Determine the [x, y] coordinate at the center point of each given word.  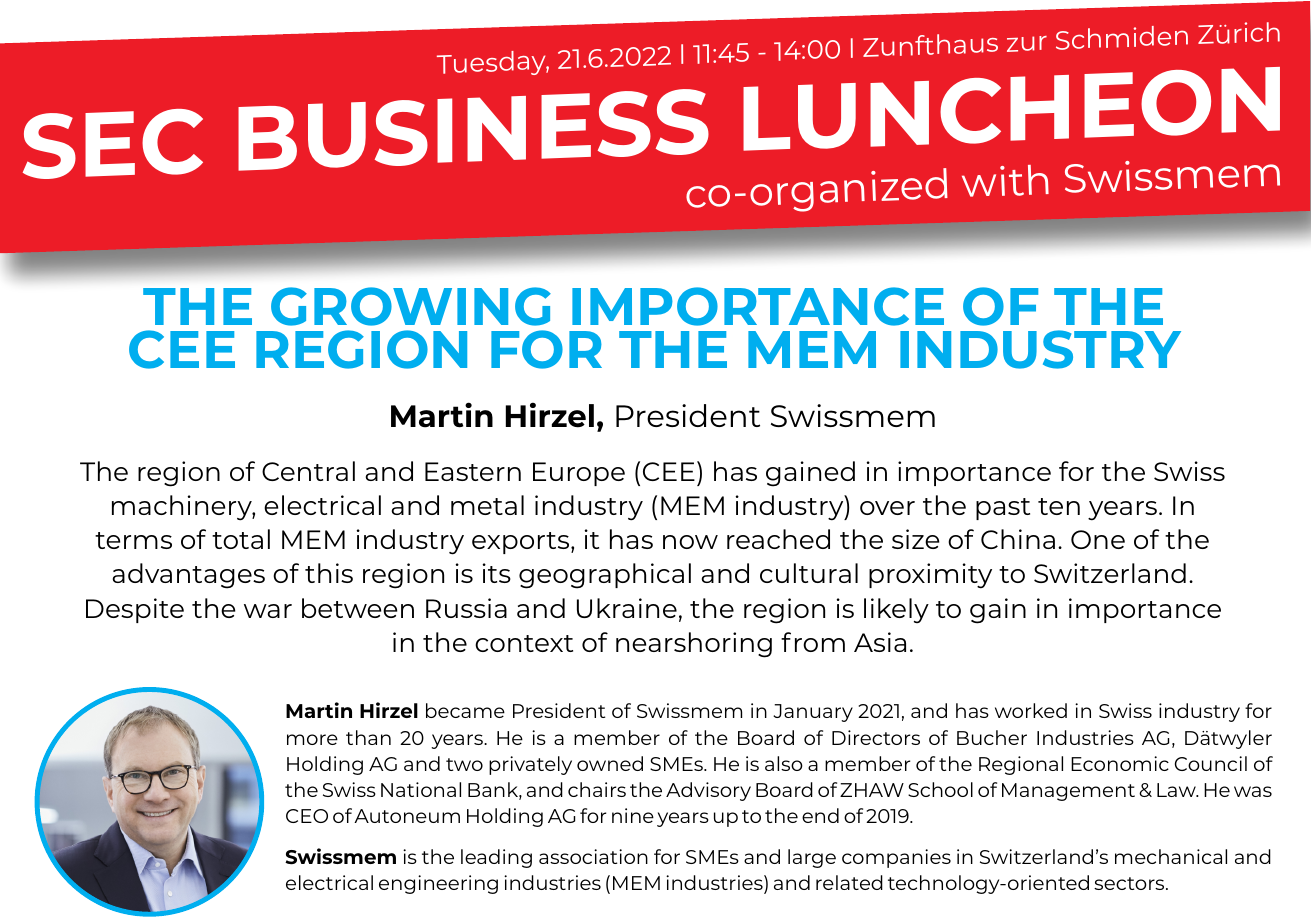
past [1003, 509]
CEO [307, 816]
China [1018, 539]
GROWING [411, 306]
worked [1031, 710]
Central [308, 471]
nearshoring [694, 645]
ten [1059, 506]
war [268, 611]
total [241, 539]
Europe [579, 474]
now [690, 542]
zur [1027, 44]
